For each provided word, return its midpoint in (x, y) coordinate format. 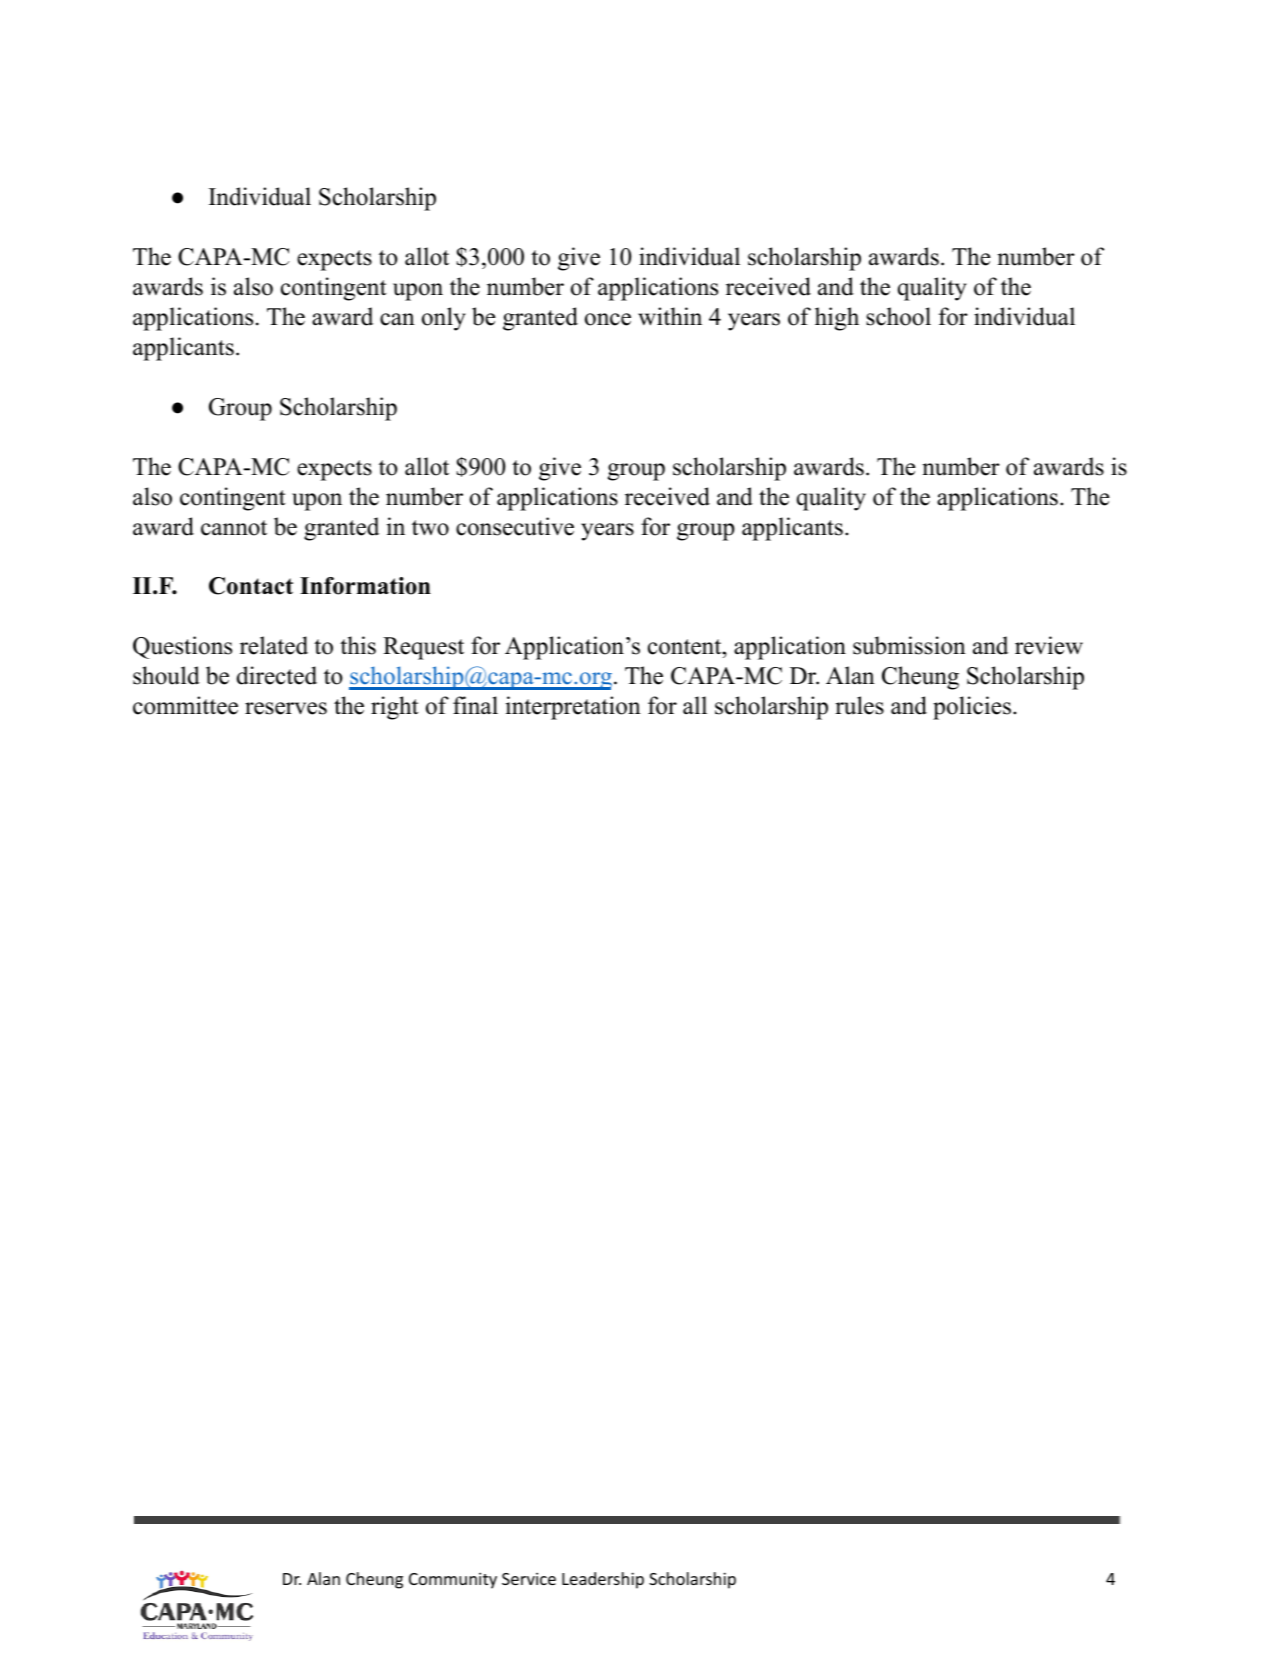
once (608, 319)
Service (529, 1578)
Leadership (603, 1580)
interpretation (573, 708)
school (898, 316)
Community (453, 1580)
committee (185, 705)
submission (909, 645)
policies (972, 708)
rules (859, 705)
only (444, 319)
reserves (286, 708)
